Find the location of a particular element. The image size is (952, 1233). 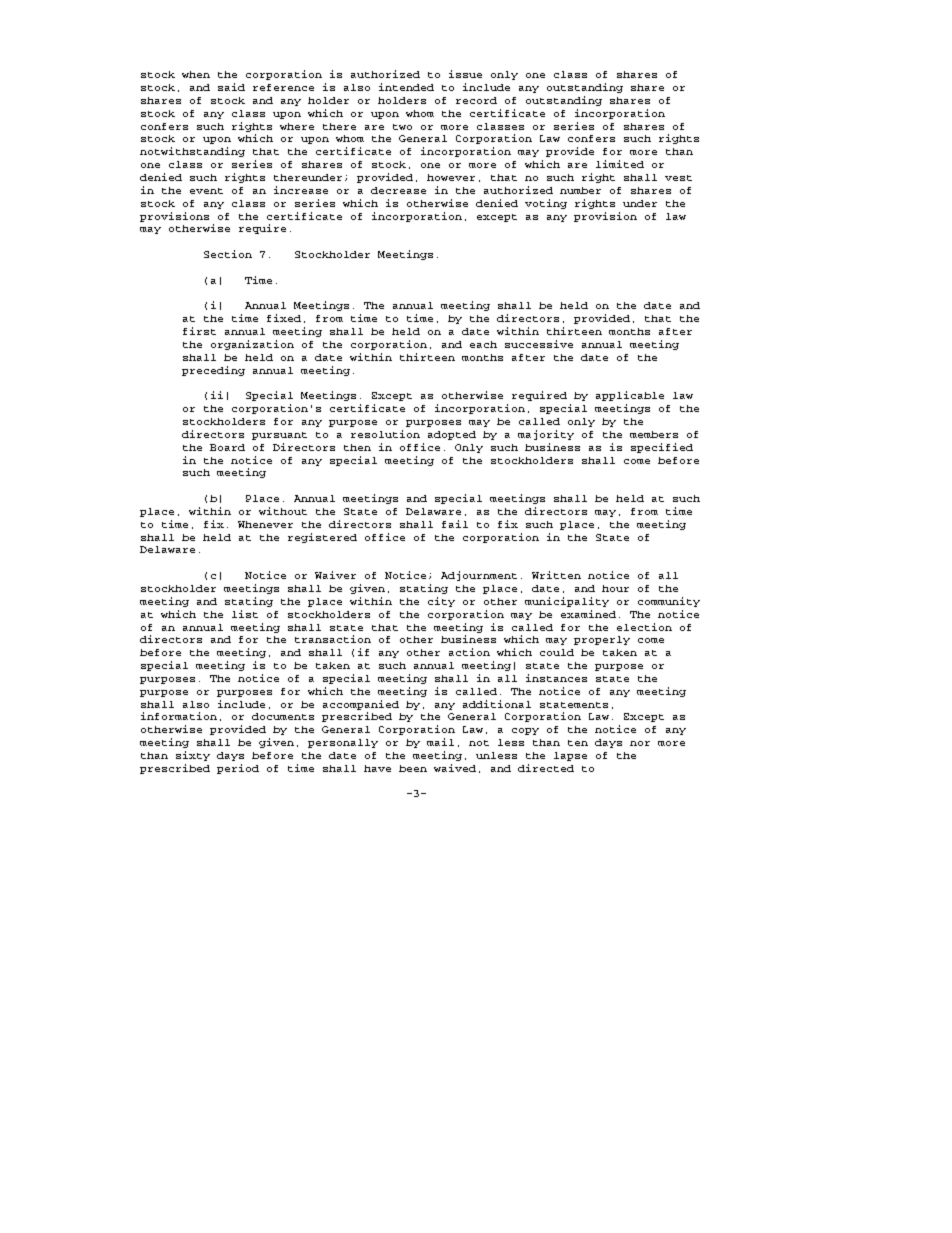

limited is located at coordinates (620, 164).
